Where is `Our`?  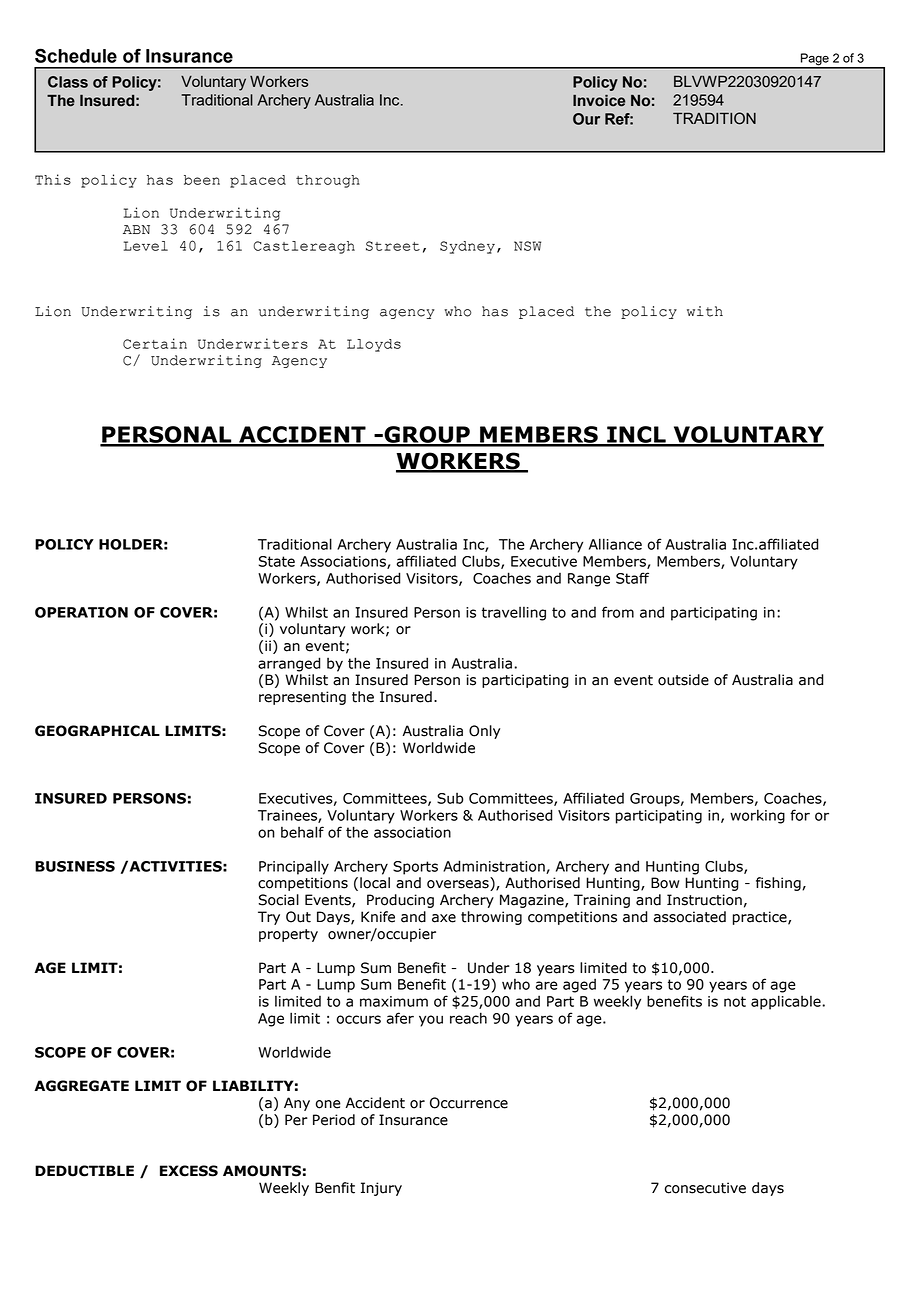 Our is located at coordinates (586, 119).
